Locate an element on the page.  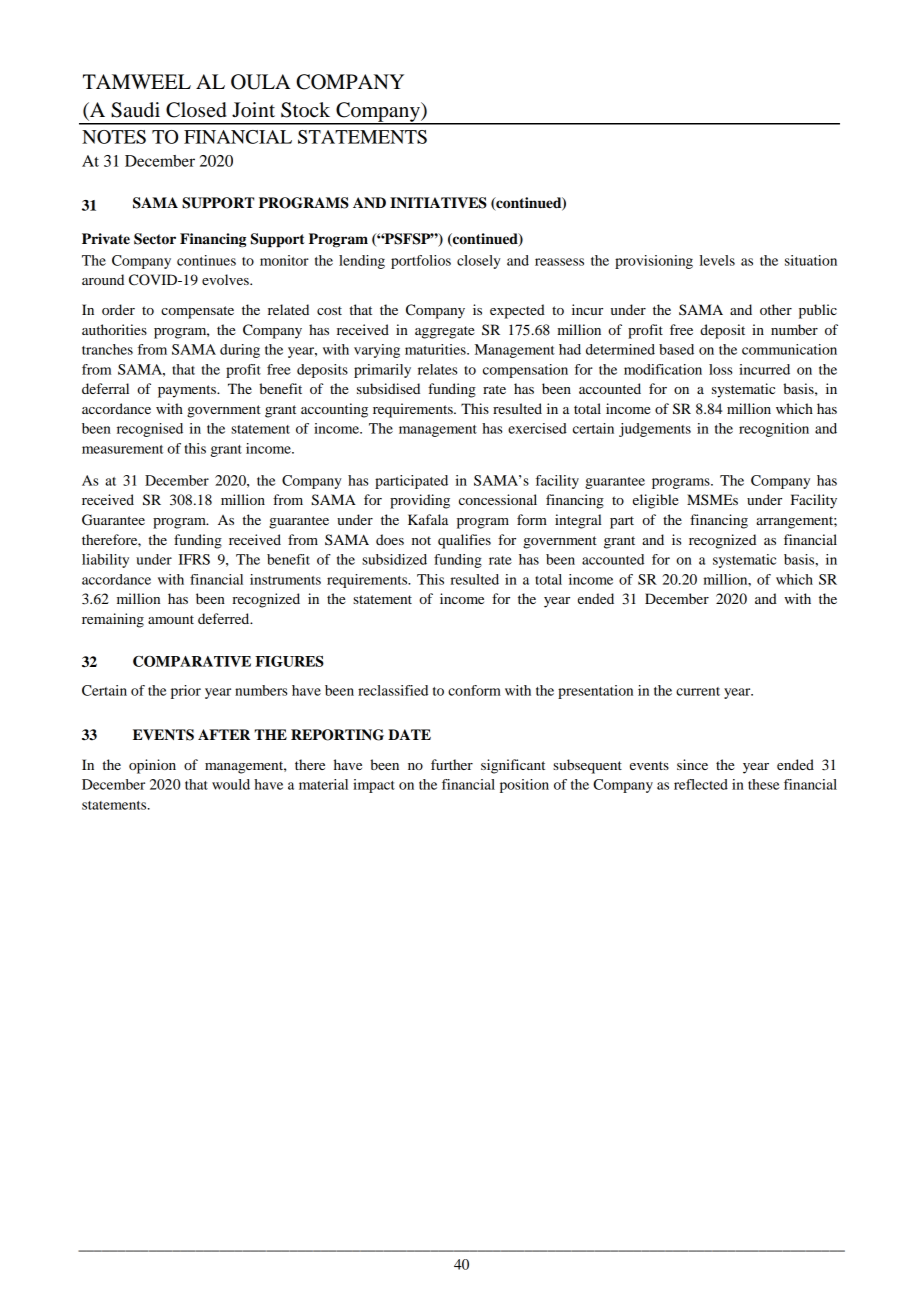
IFRS is located at coordinates (194, 559).
